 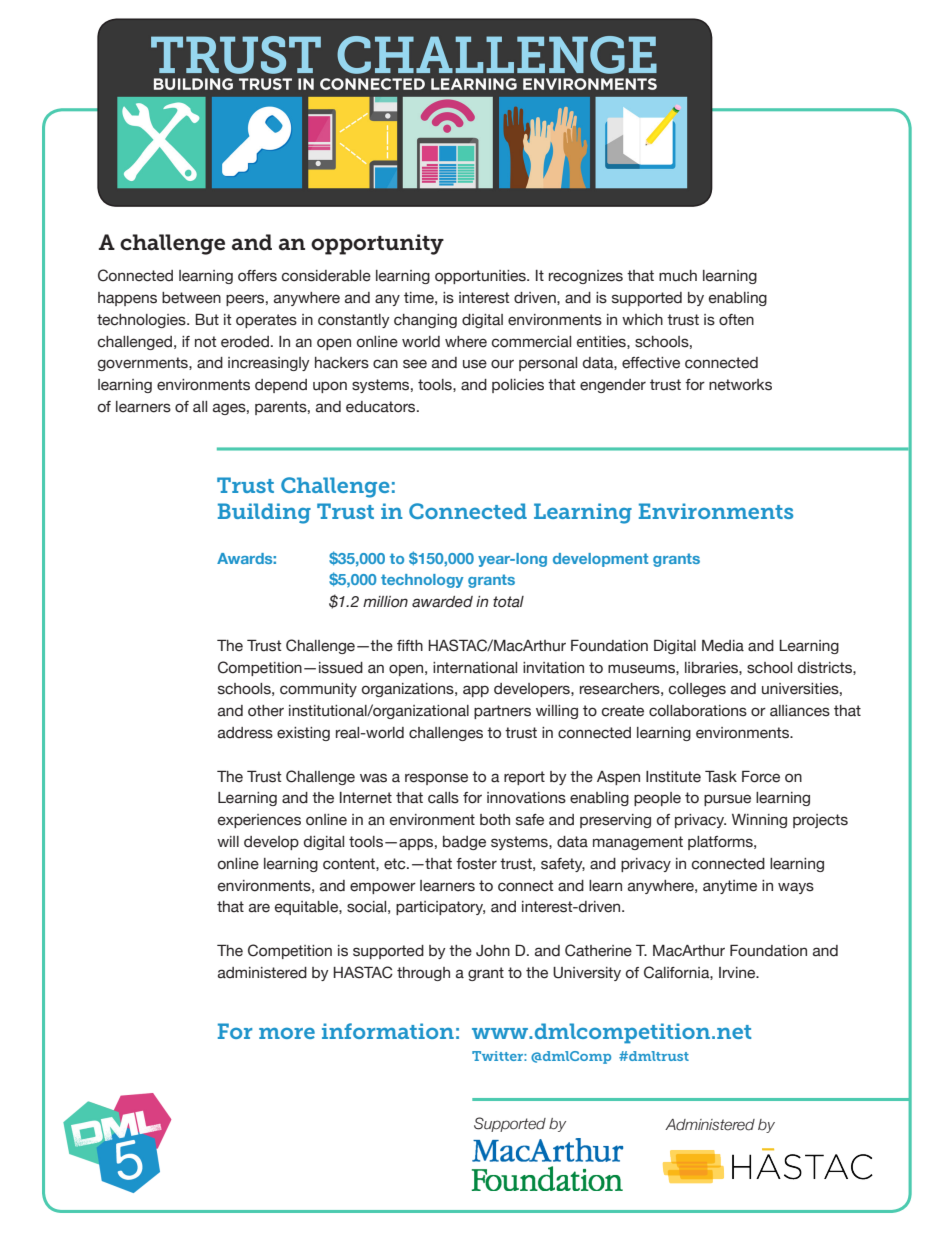 I want to click on networks, so click(x=740, y=385).
